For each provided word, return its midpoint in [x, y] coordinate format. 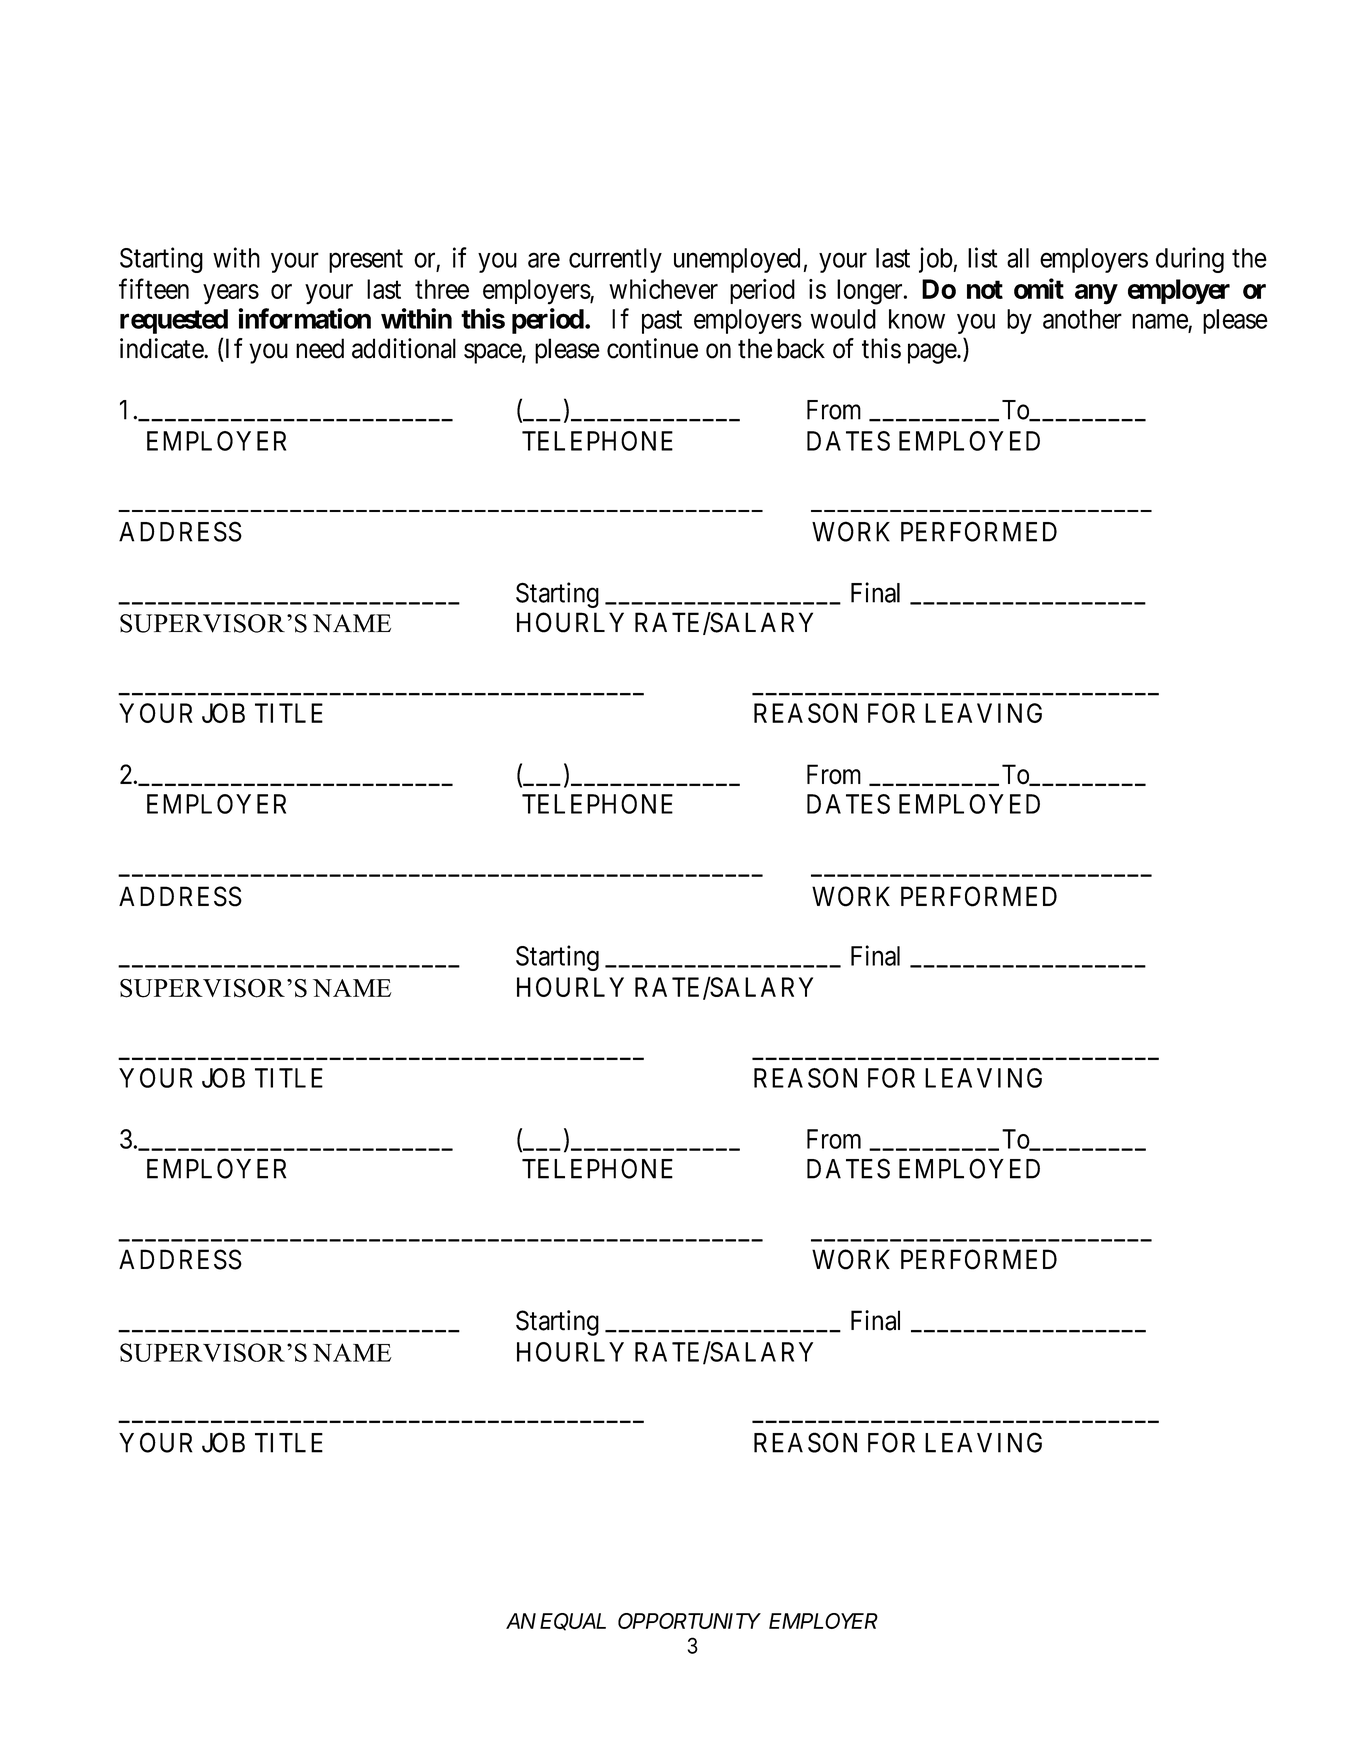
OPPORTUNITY [689, 1621]
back [801, 348]
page [933, 353]
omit [1039, 288]
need [320, 348]
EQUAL [573, 1622]
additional [404, 348]
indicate [162, 348]
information [305, 318]
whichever [663, 289]
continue [652, 348]
